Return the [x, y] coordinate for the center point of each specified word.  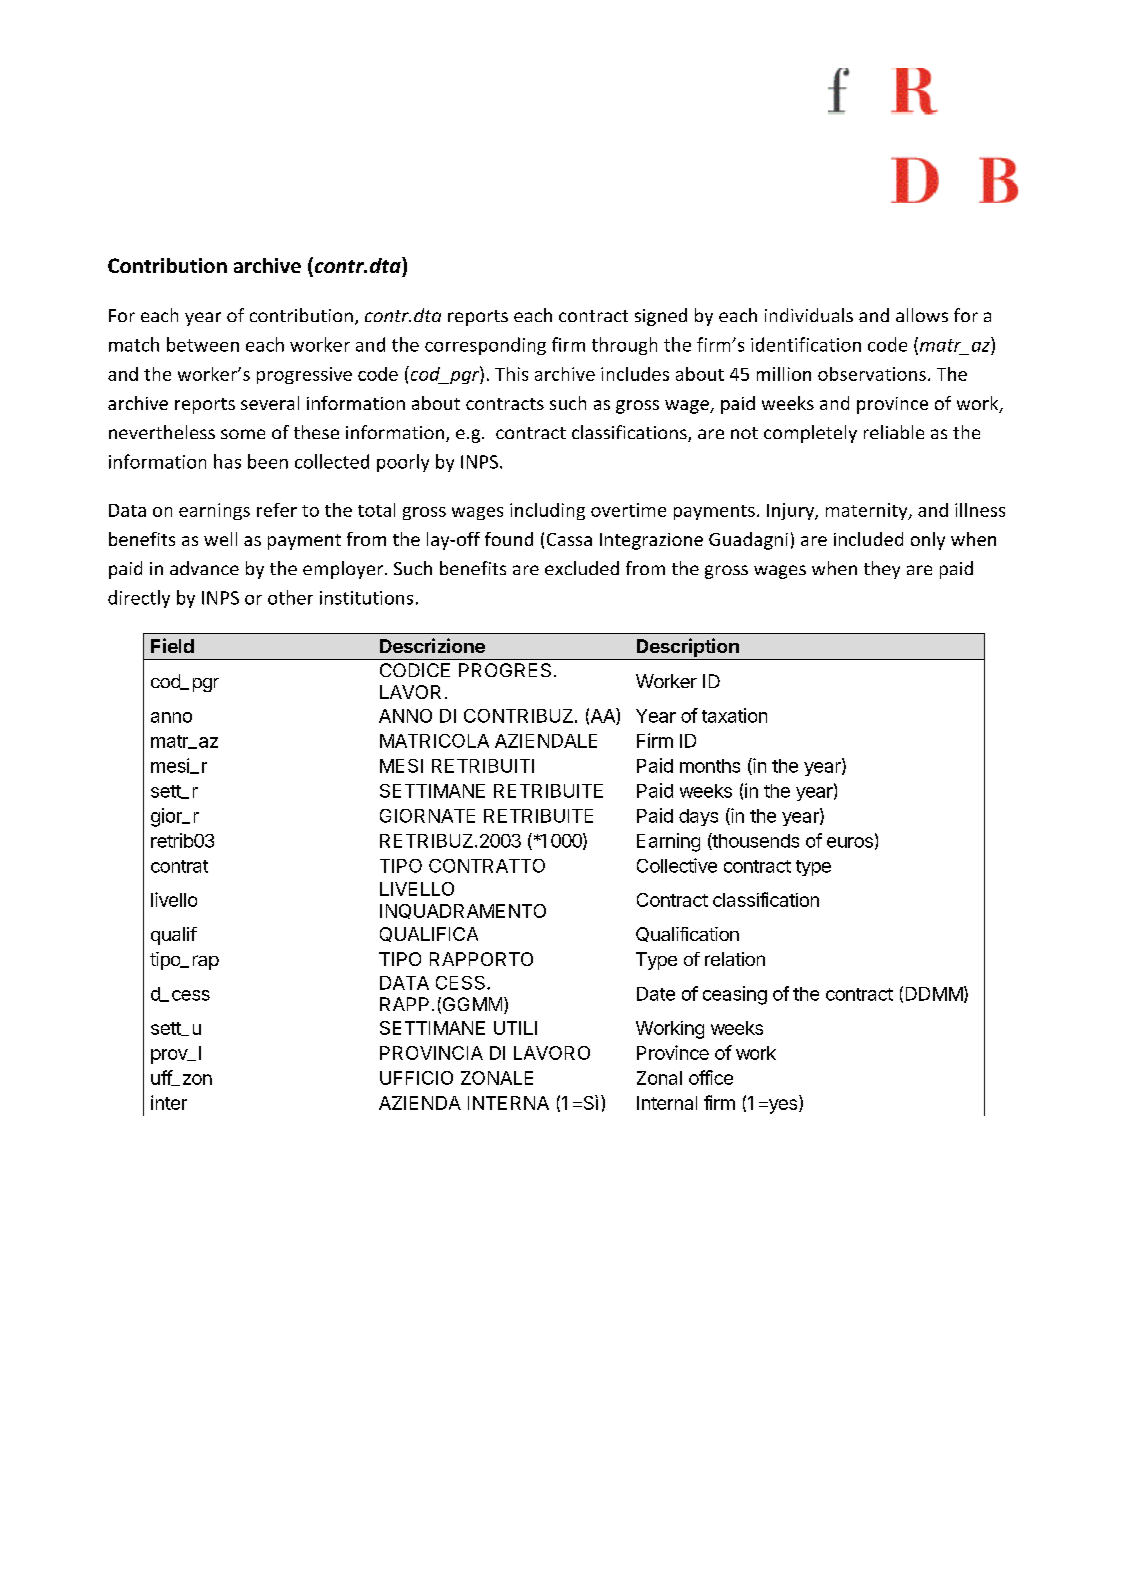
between [203, 344]
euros [850, 842]
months [710, 766]
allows [922, 315]
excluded [582, 568]
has [227, 461]
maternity [868, 511]
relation [735, 959]
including [547, 511]
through [624, 346]
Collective [677, 865]
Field [172, 645]
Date [656, 994]
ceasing [735, 995]
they [882, 570]
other [290, 597]
